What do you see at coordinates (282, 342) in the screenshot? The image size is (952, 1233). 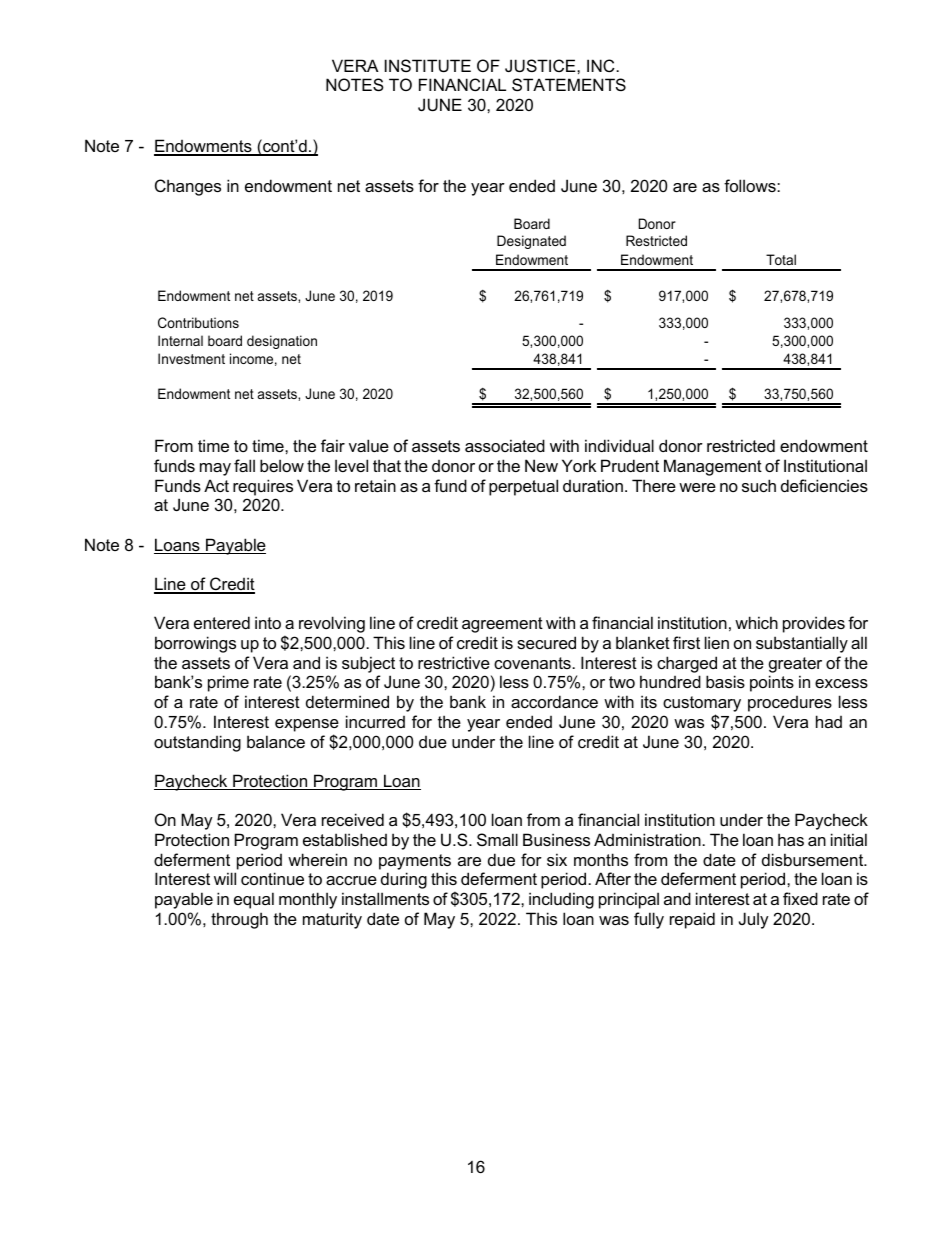 I see `designation` at bounding box center [282, 342].
